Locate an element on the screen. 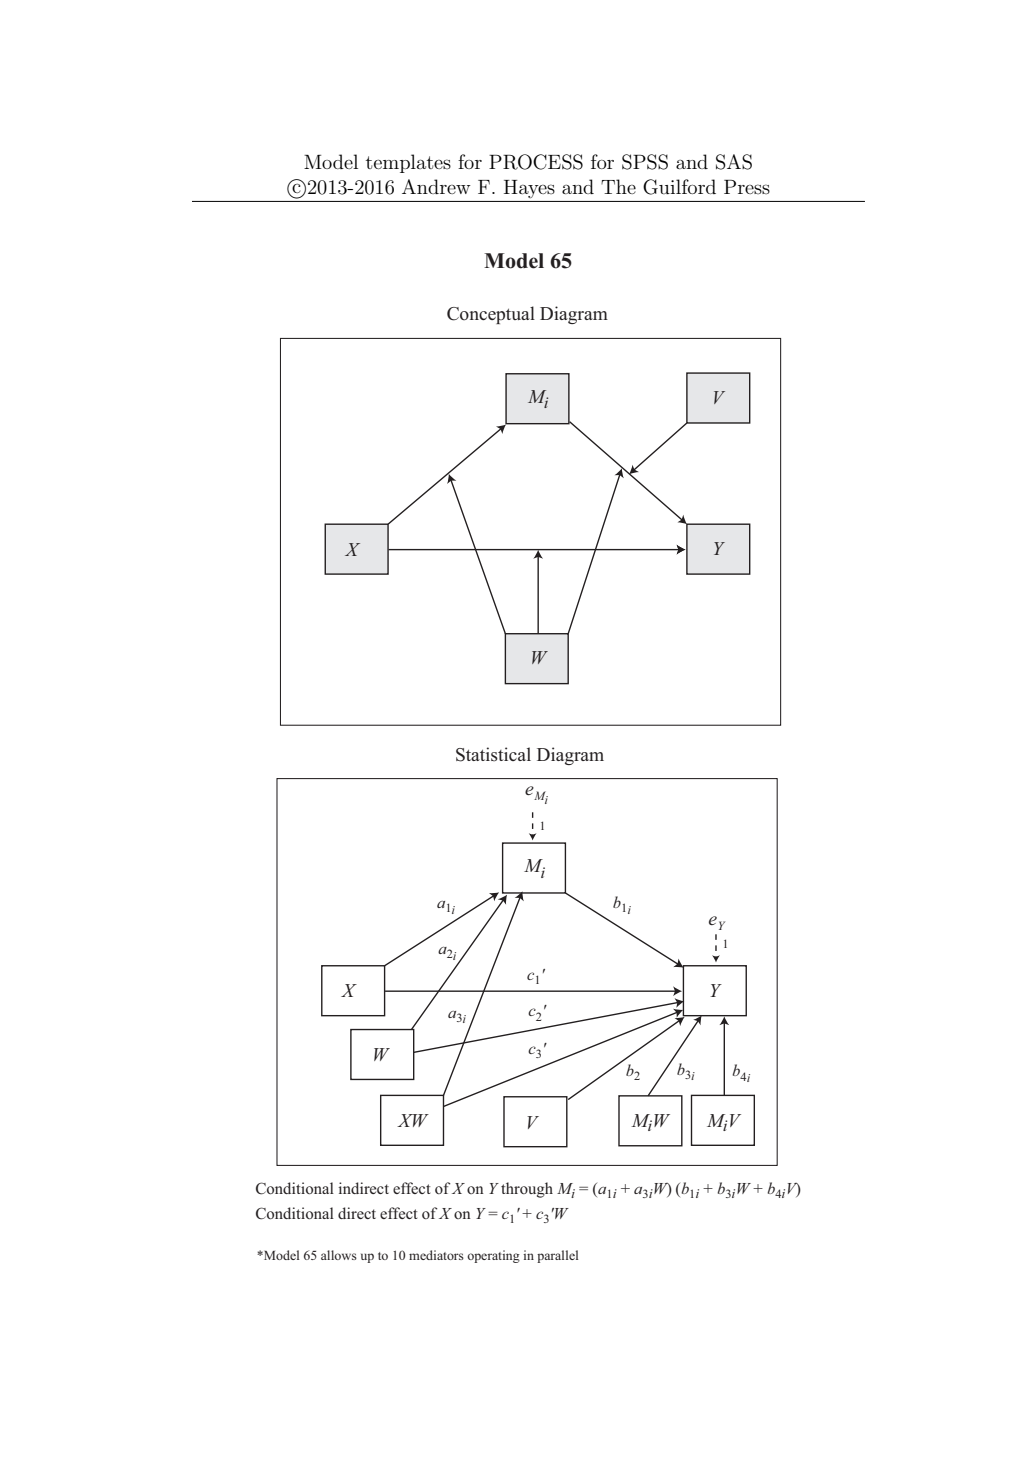  Press is located at coordinates (747, 187).
